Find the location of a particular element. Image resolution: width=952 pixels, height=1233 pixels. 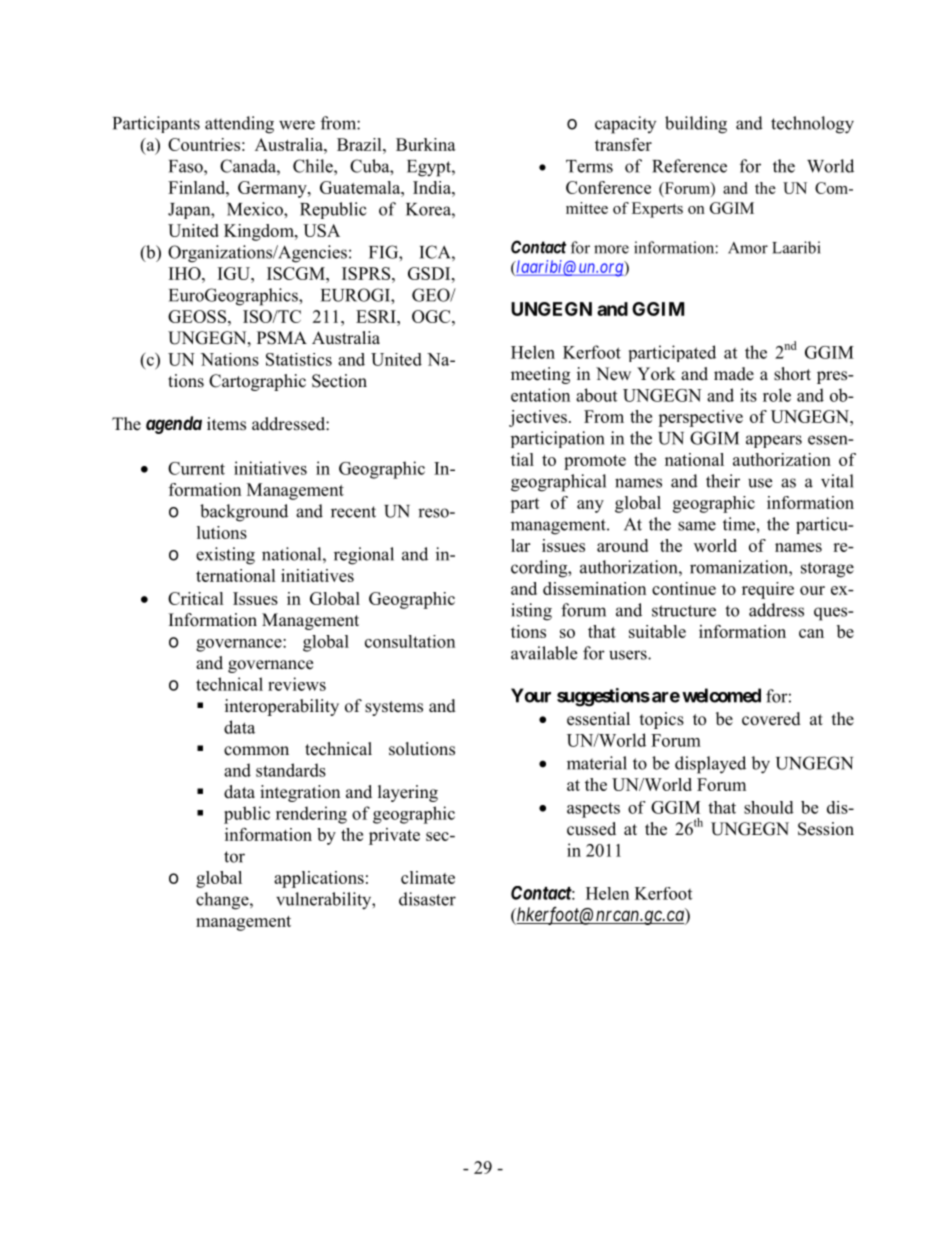

rendering is located at coordinates (311, 815).
